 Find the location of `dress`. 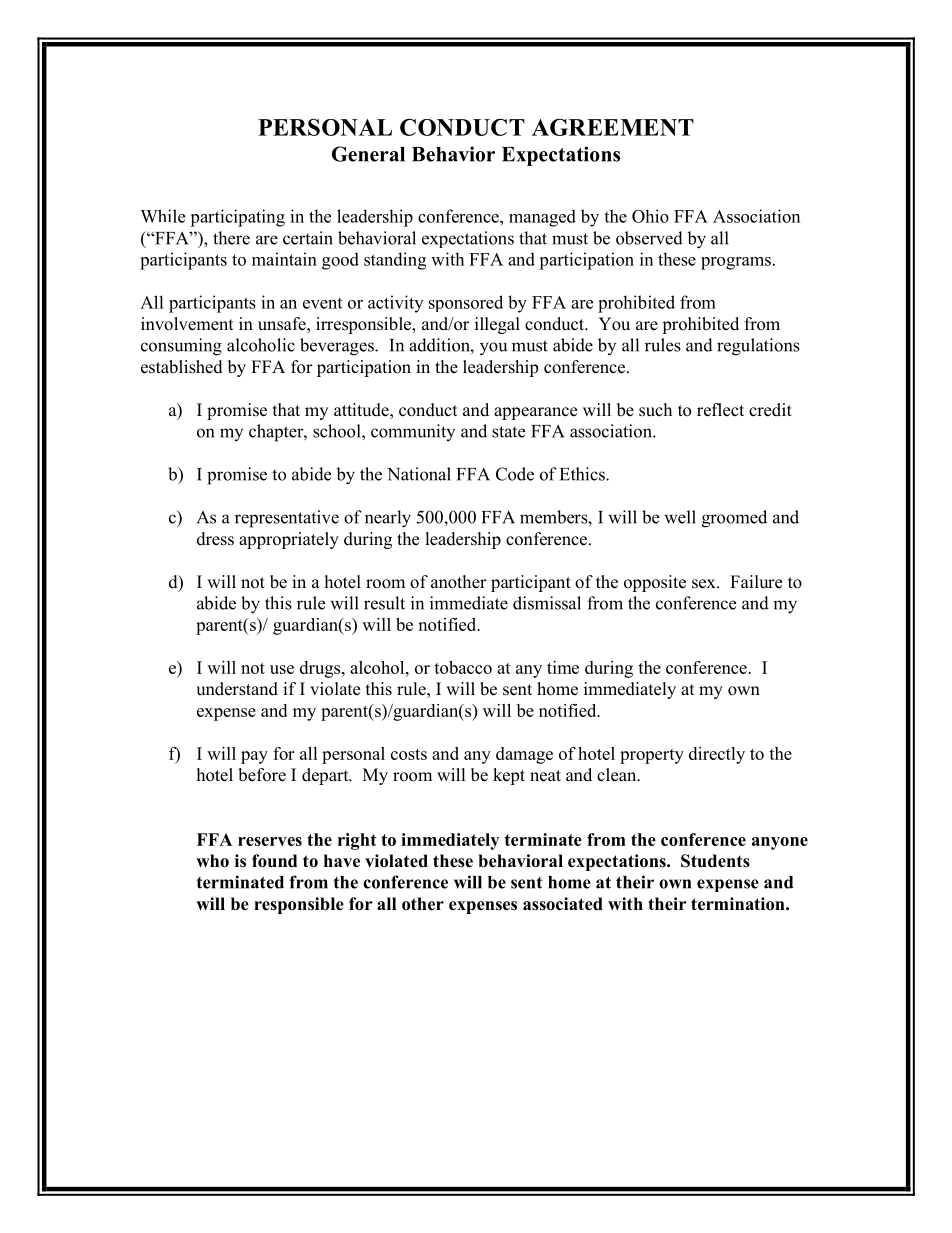

dress is located at coordinates (215, 539).
